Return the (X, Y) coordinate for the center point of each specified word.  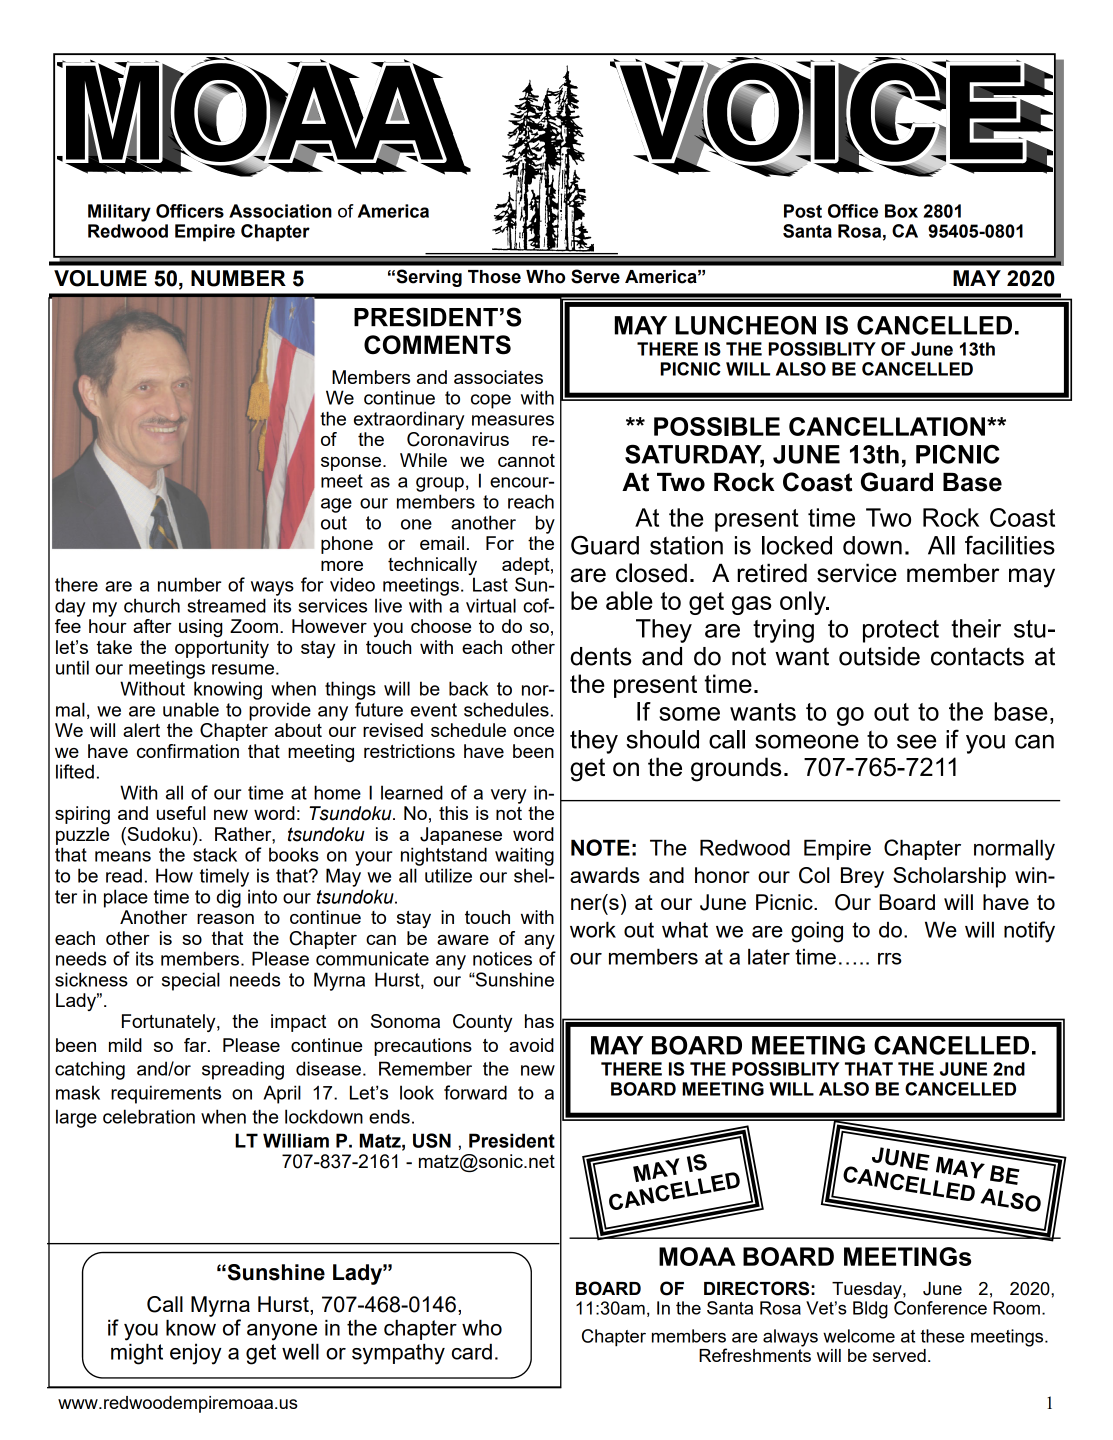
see (916, 741)
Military (119, 213)
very (508, 796)
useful (181, 813)
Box (901, 211)
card (472, 1351)
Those (494, 277)
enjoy (196, 1354)
